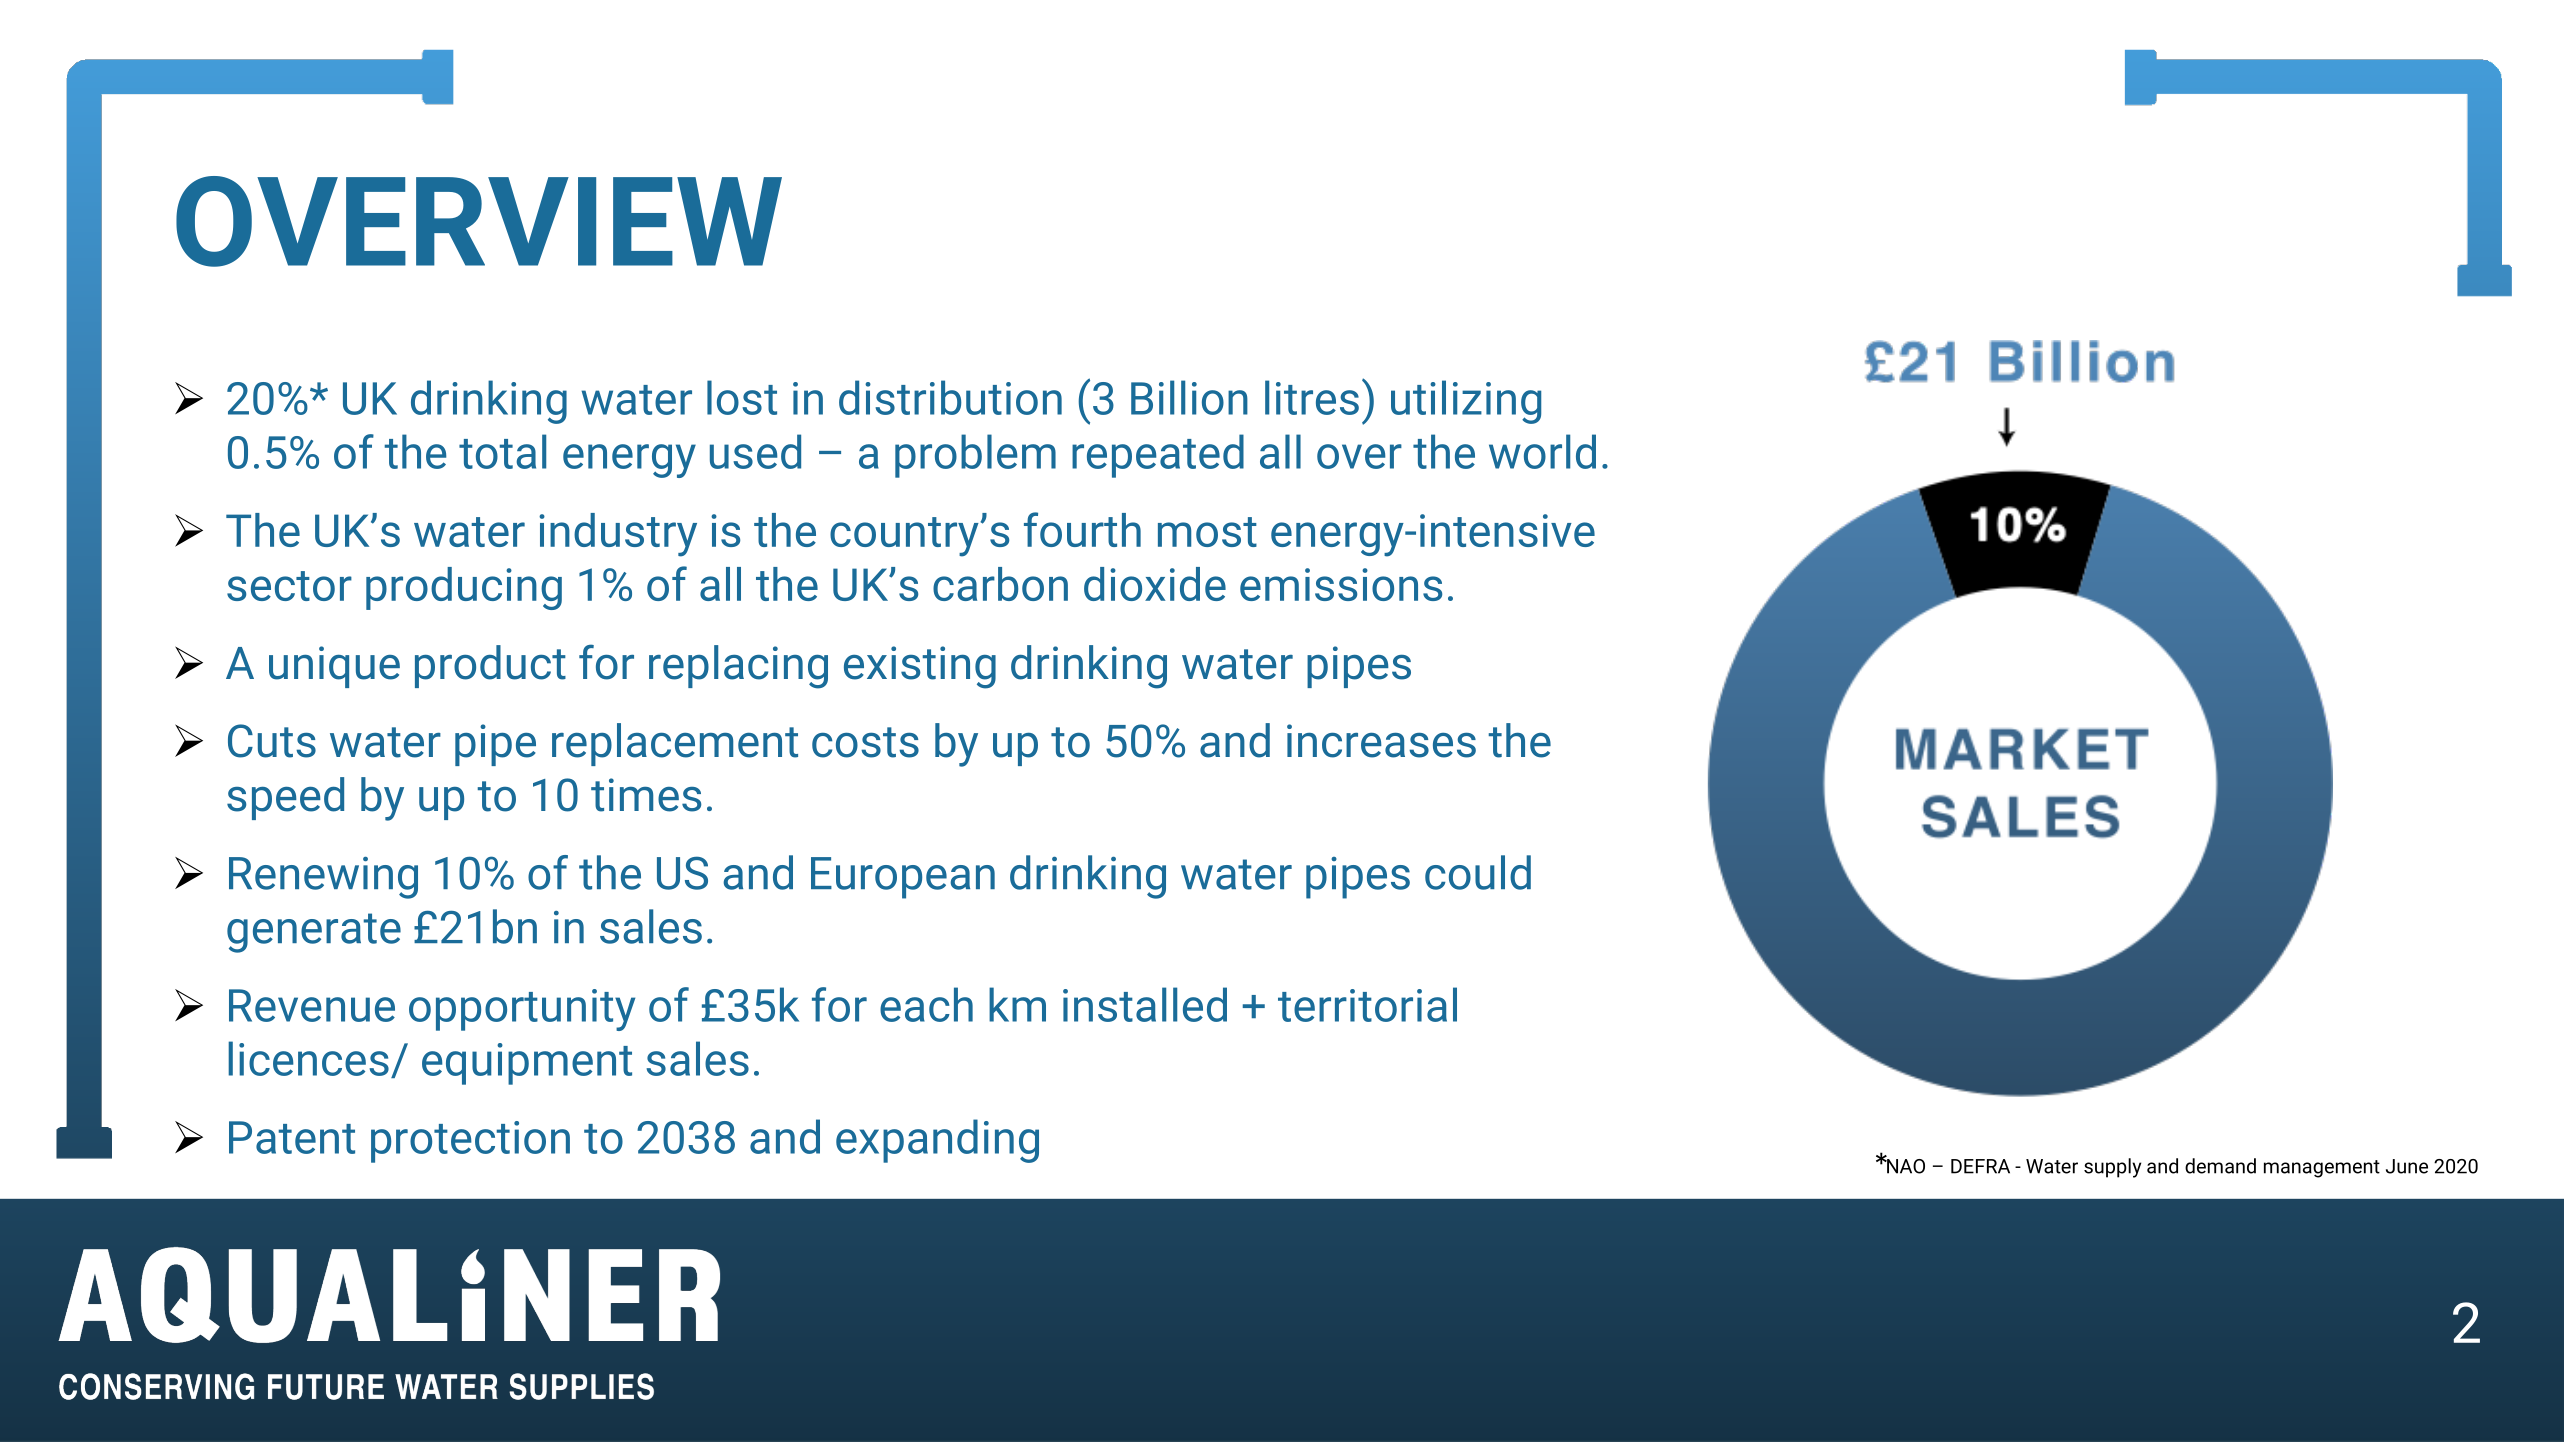  Describe the element at coordinates (470, 1142) in the page. I see `protection` at that location.
